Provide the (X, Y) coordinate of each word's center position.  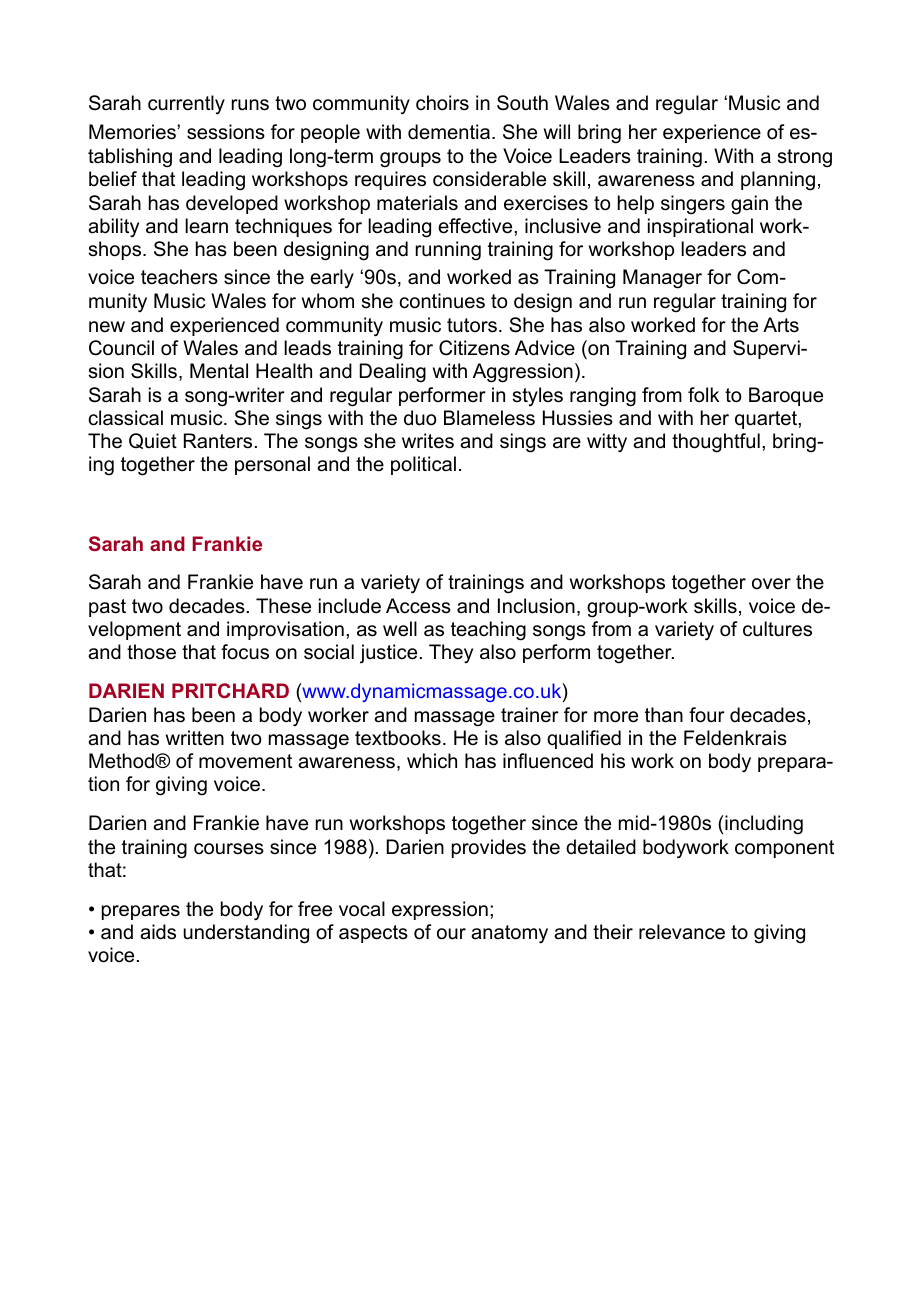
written (195, 738)
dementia (450, 132)
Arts (781, 325)
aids (158, 932)
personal (272, 465)
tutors (472, 325)
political (423, 465)
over (771, 584)
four (707, 715)
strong (805, 158)
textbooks (398, 738)
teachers (179, 277)
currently (186, 105)
